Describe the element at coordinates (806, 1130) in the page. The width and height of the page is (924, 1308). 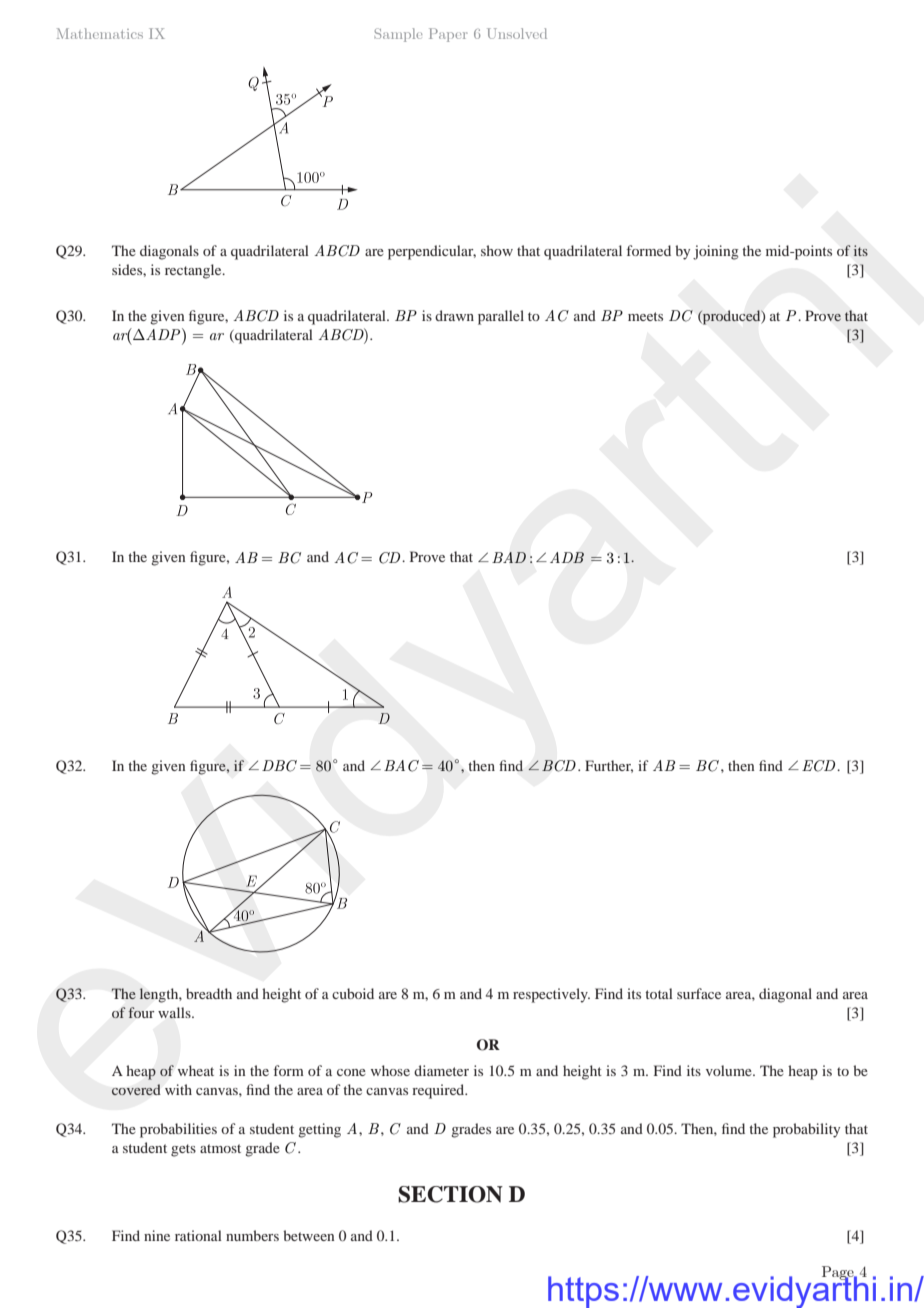
I see `probability` at that location.
